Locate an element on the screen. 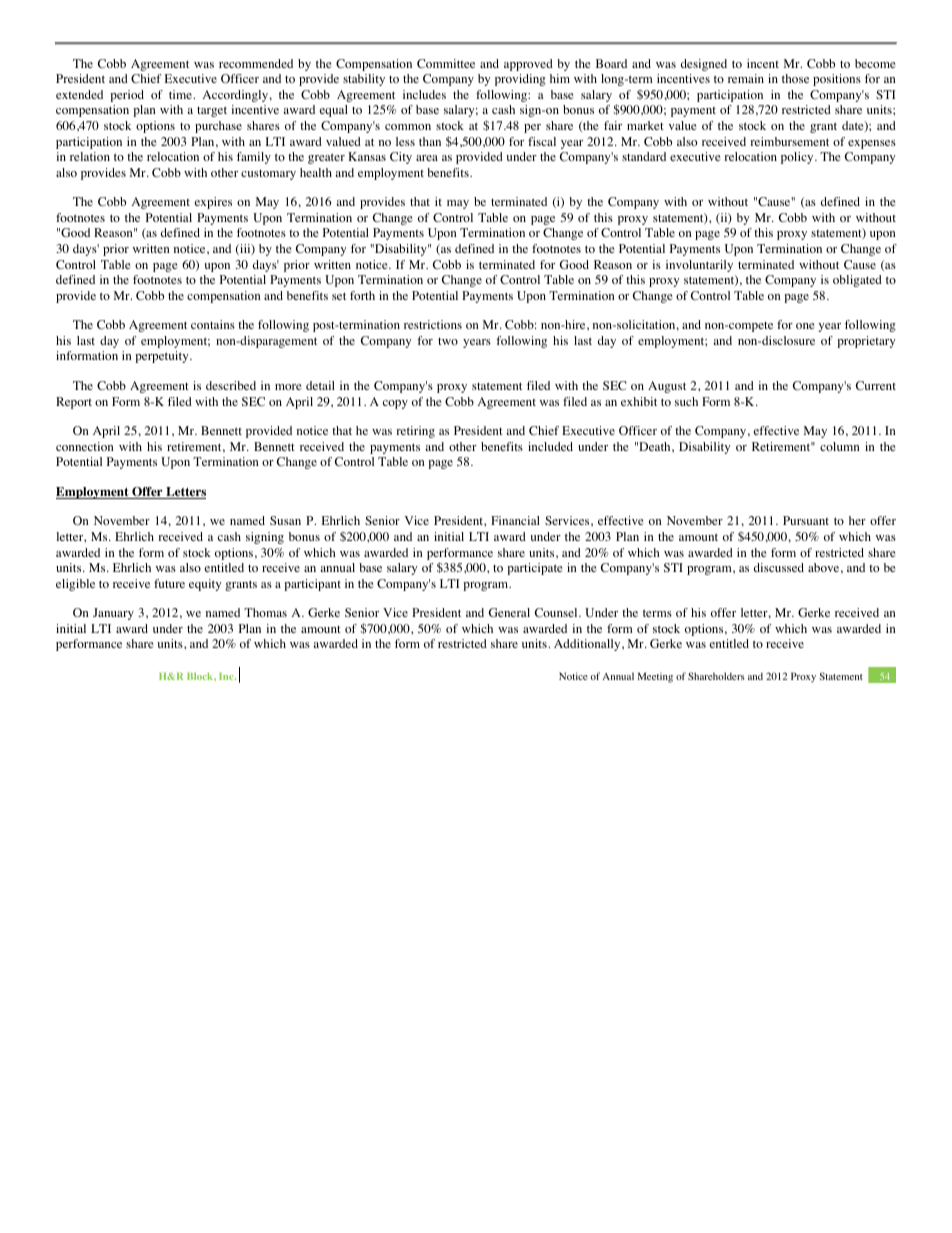 The height and width of the screenshot is (1233, 952). those is located at coordinates (795, 78).
